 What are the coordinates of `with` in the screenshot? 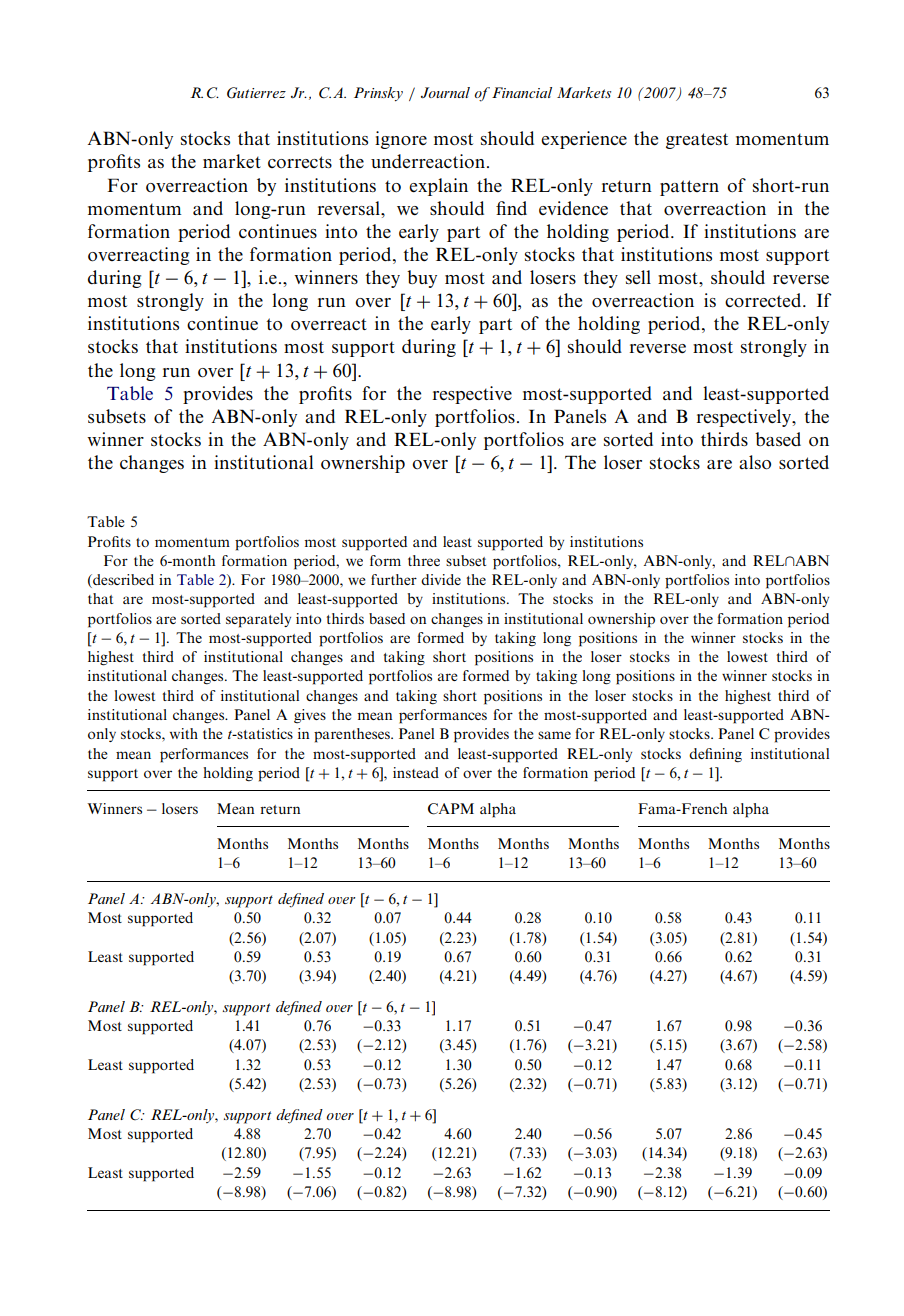 It's located at (184, 733).
